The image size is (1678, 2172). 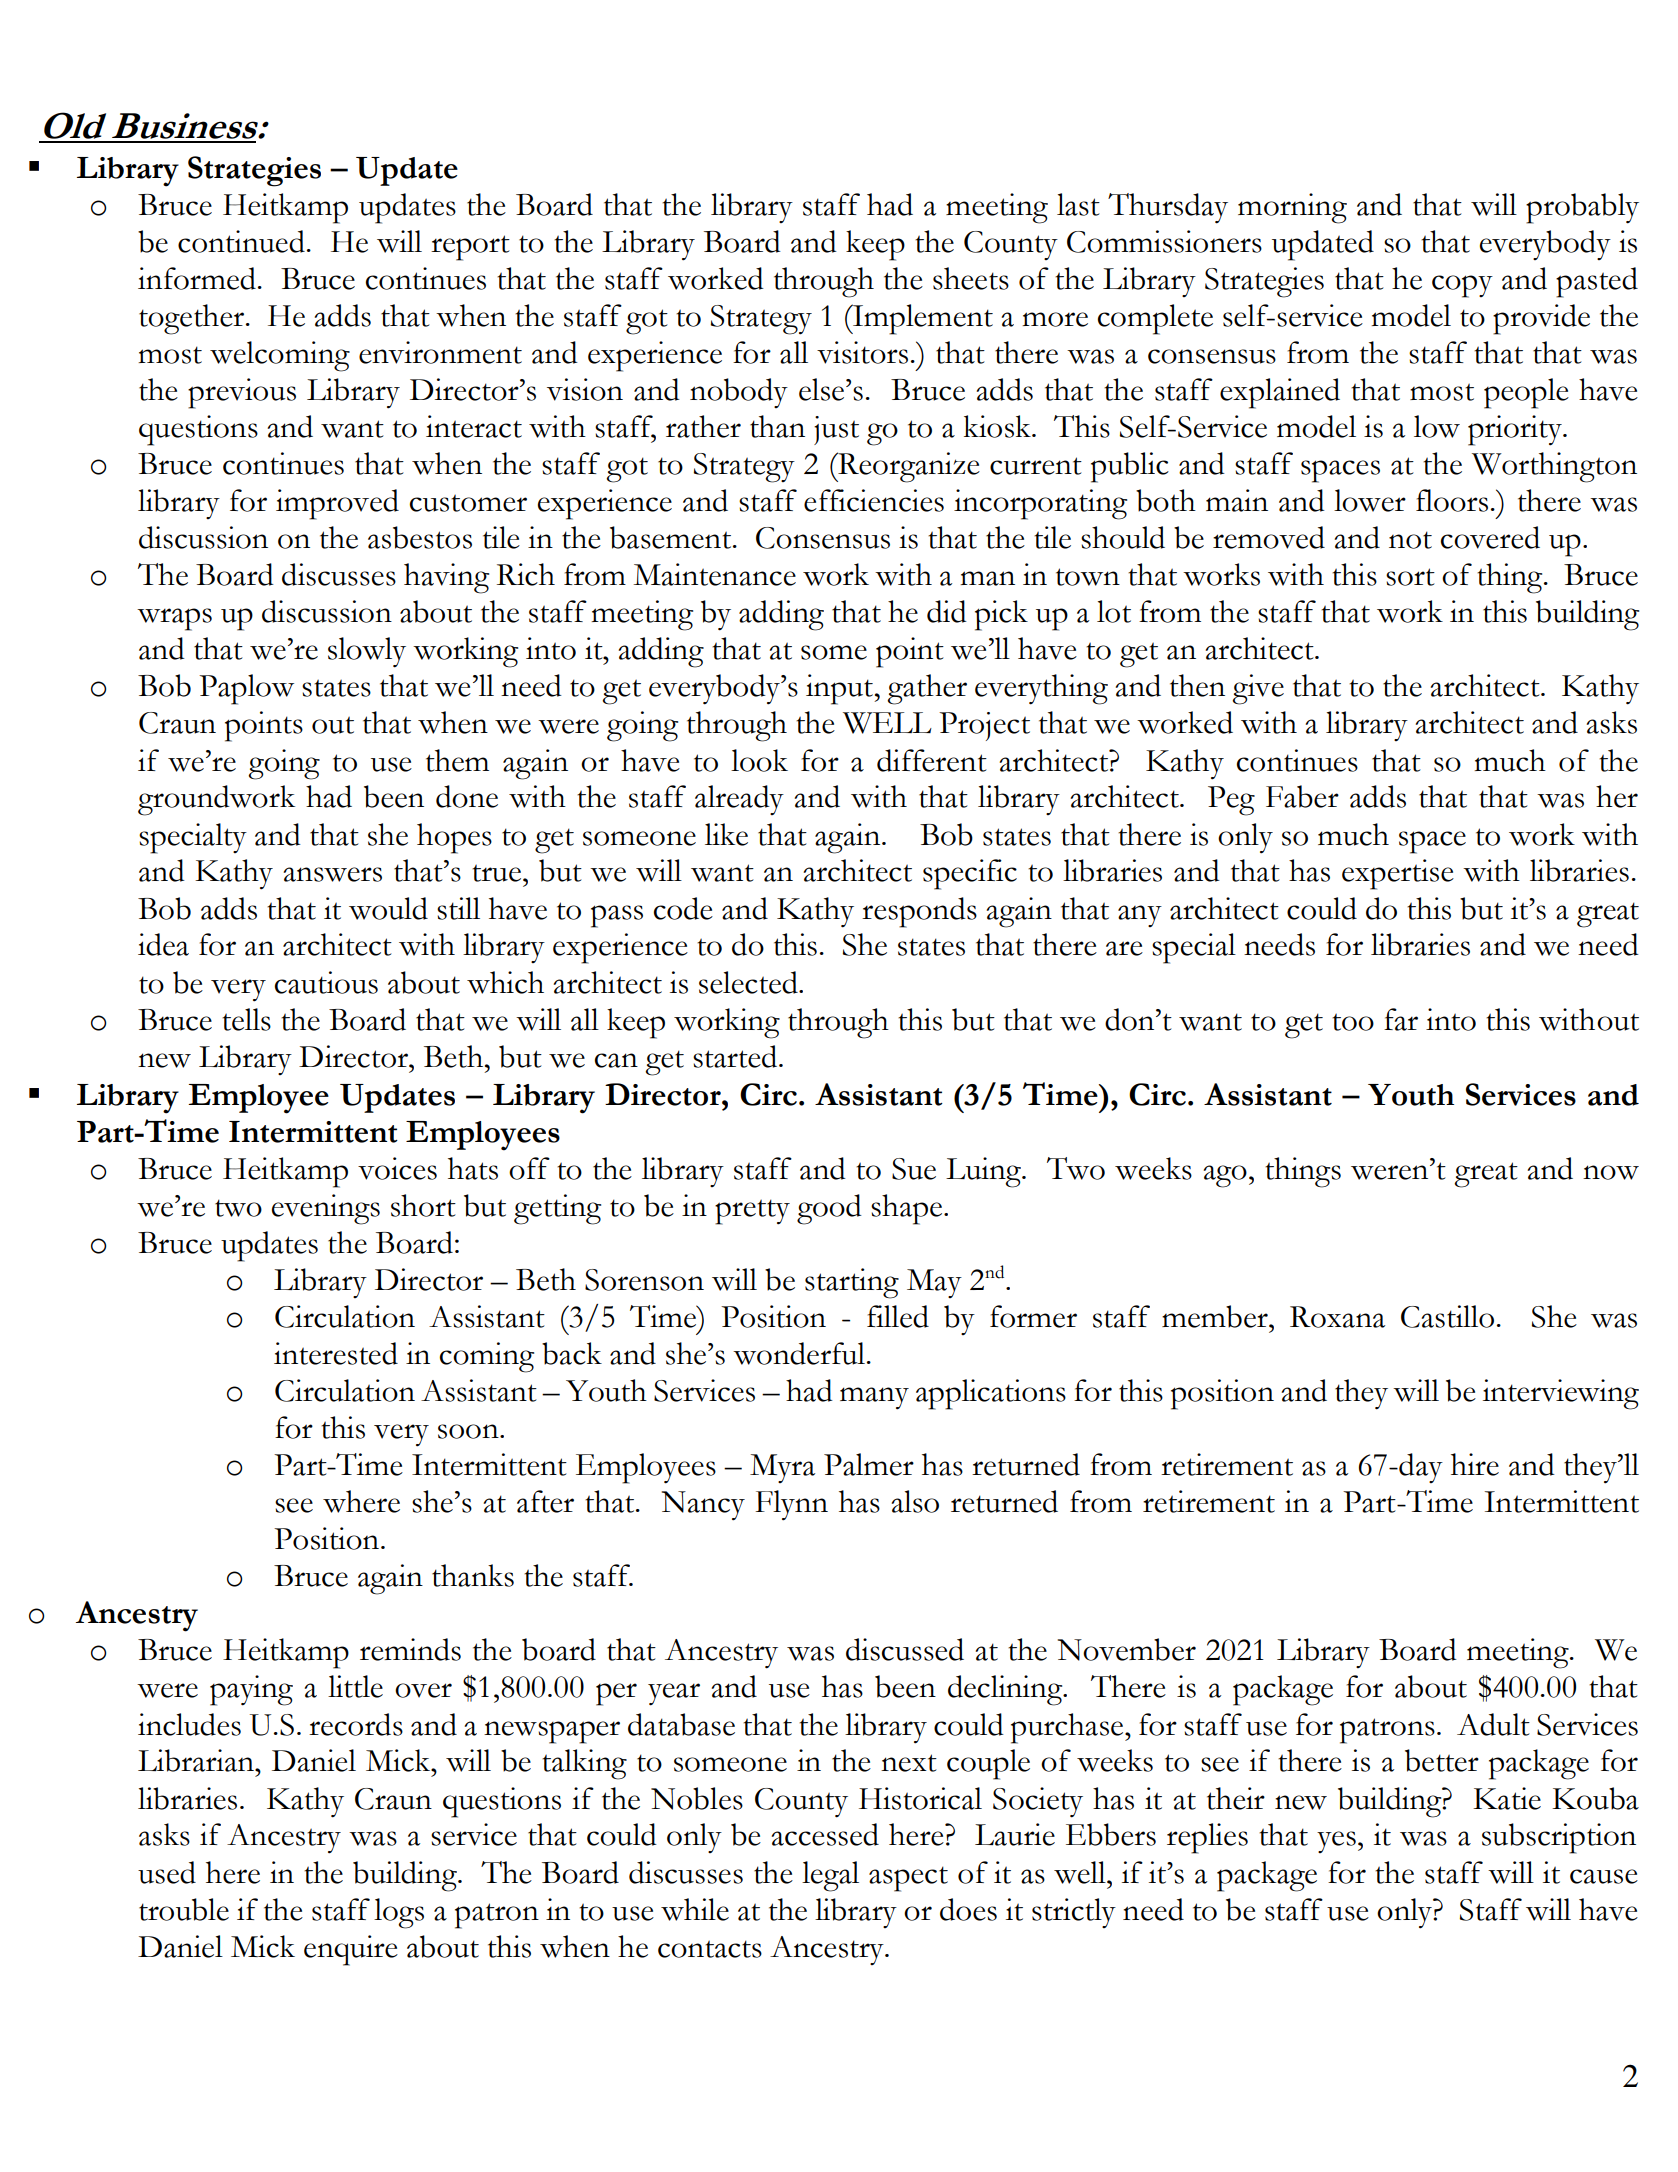 I want to click on aspect, so click(x=908, y=1879).
